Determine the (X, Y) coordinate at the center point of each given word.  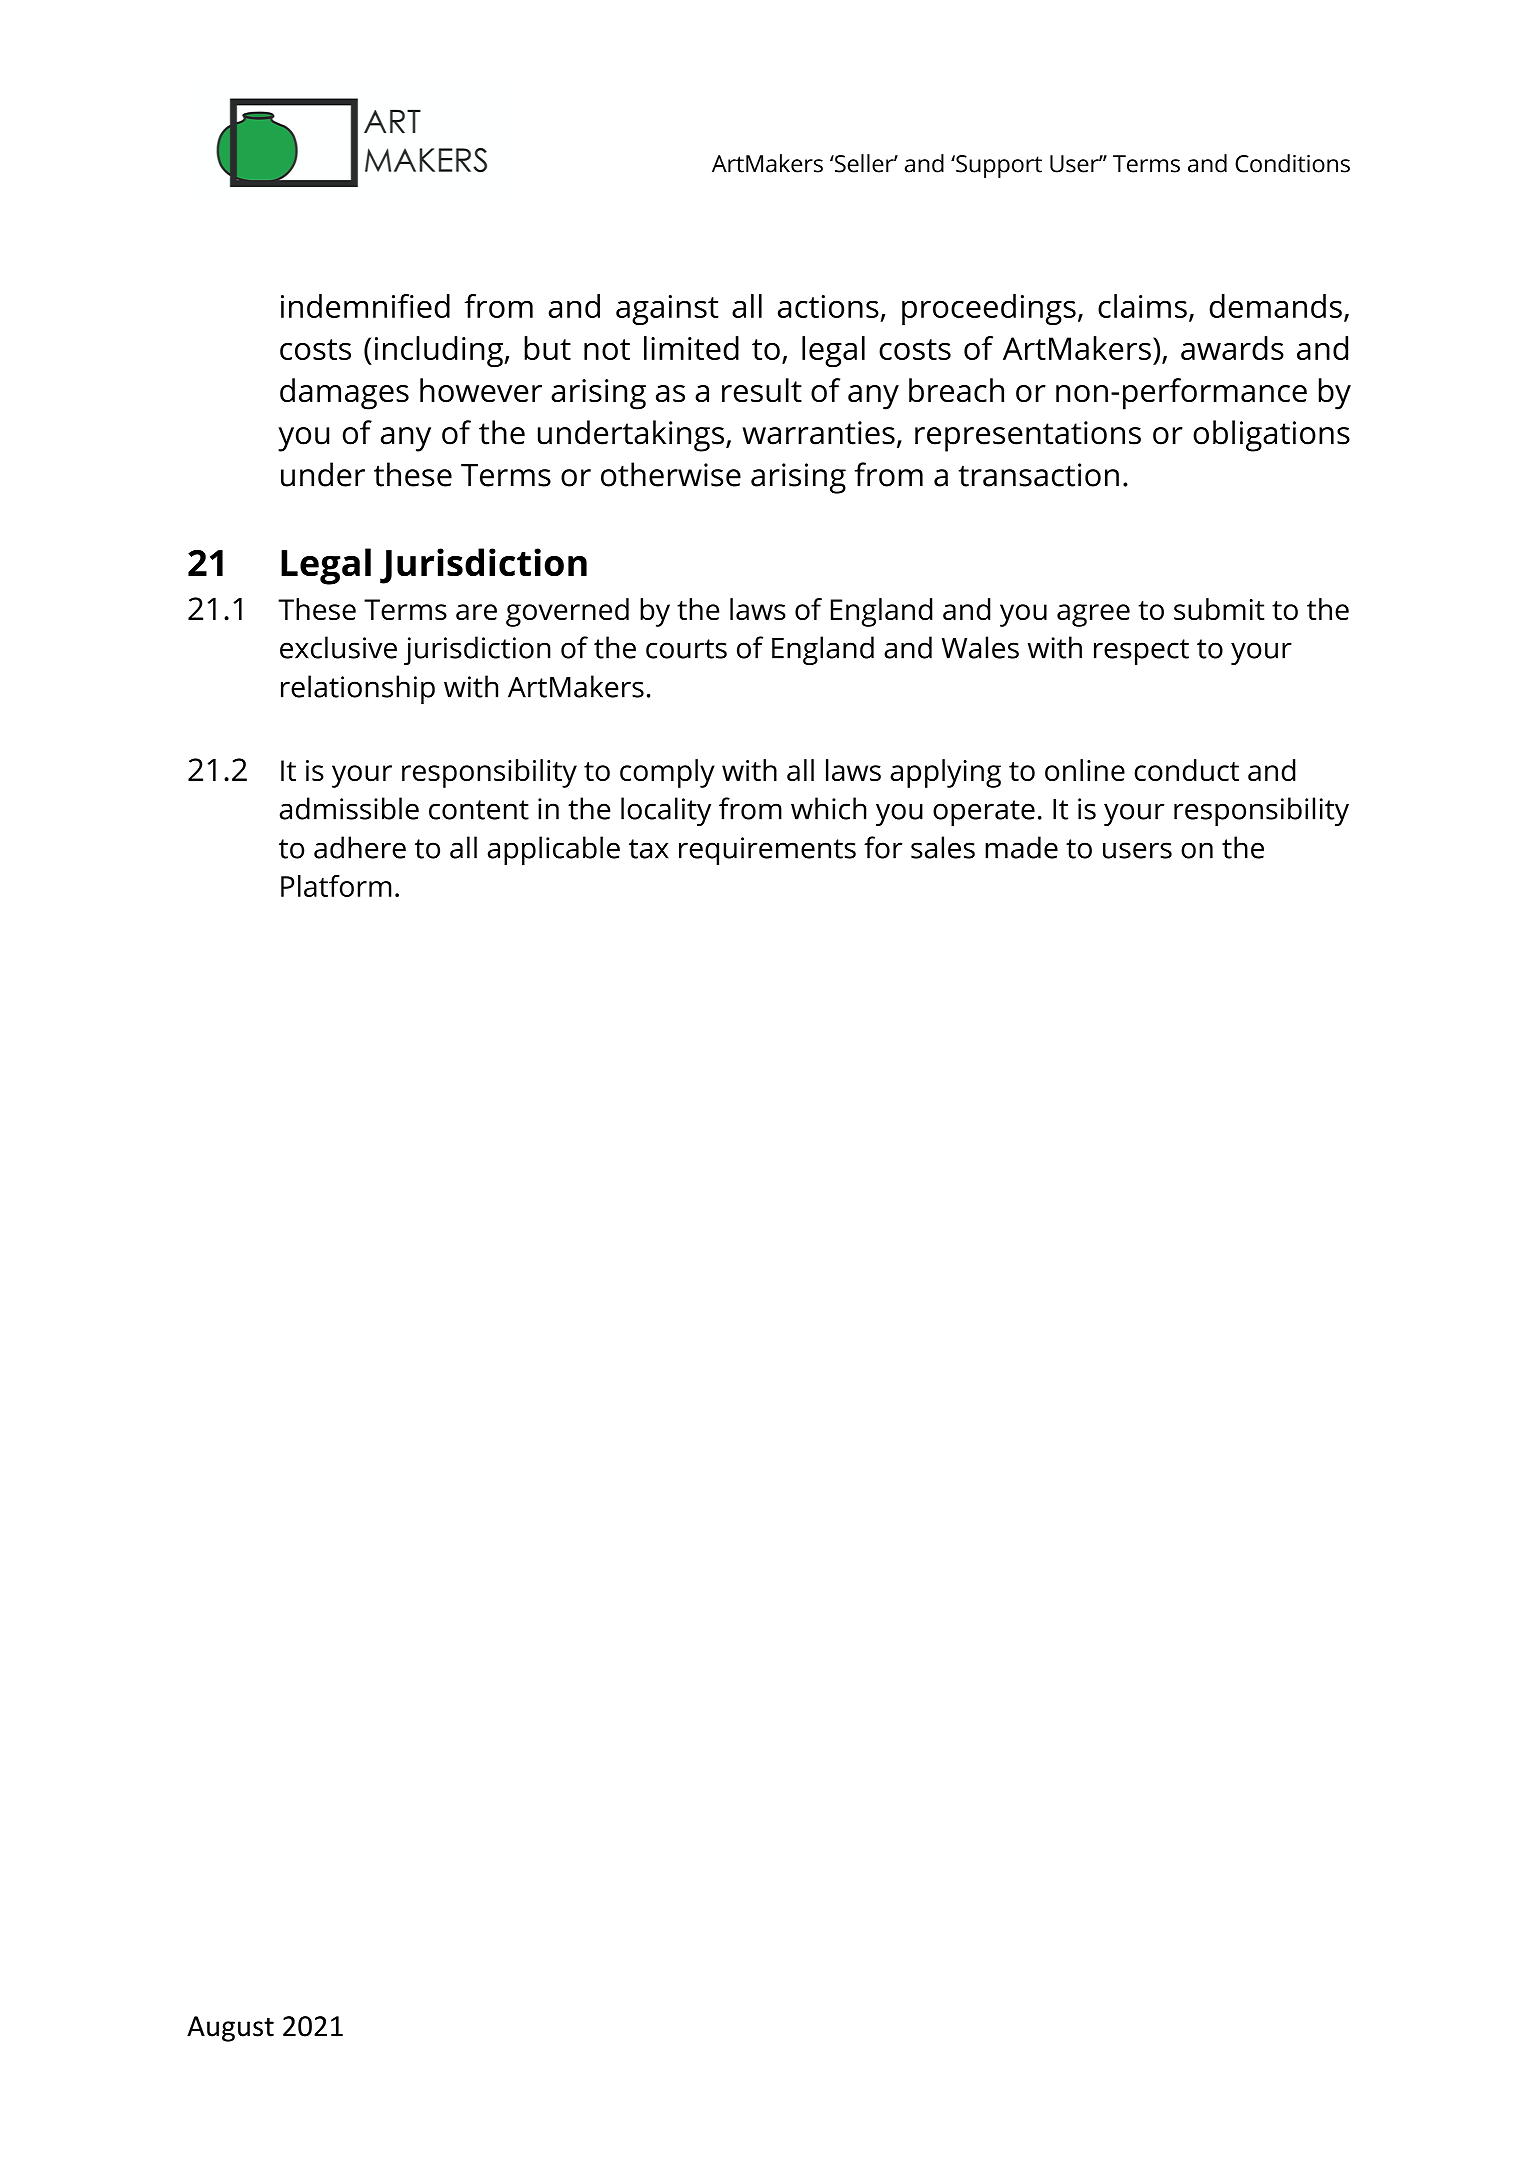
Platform (336, 886)
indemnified (365, 306)
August (230, 2029)
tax (649, 849)
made (1021, 847)
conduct (1186, 770)
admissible (349, 808)
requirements (767, 851)
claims (1142, 306)
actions (828, 306)
